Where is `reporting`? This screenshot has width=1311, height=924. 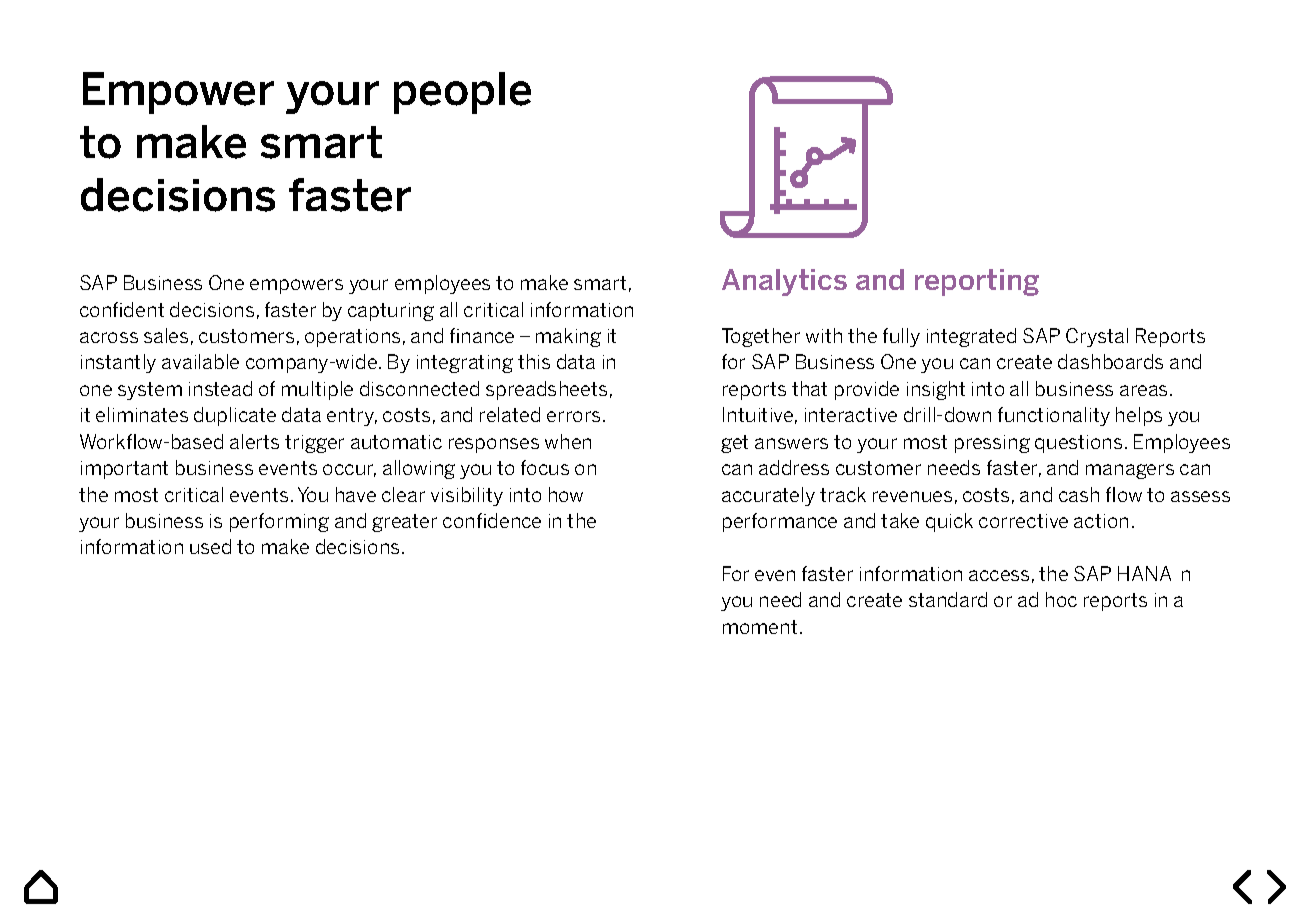
reporting is located at coordinates (977, 282).
